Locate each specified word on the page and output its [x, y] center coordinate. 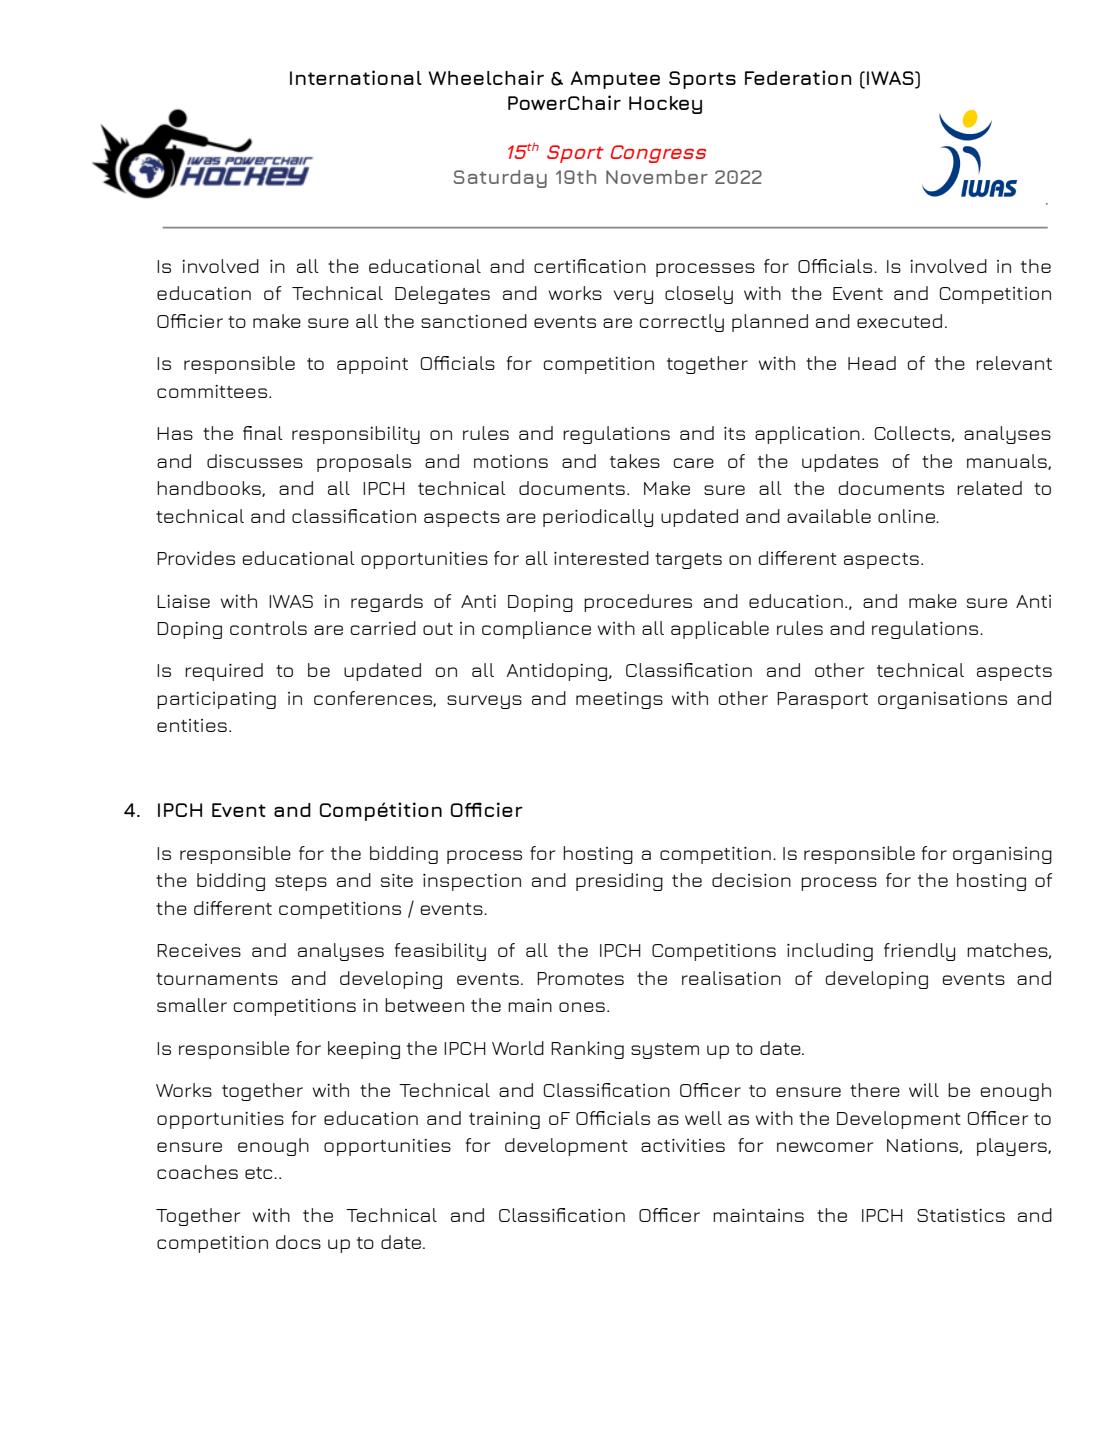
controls [268, 628]
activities [683, 1145]
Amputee [615, 80]
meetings [619, 700]
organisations [942, 700]
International [356, 77]
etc [260, 1173]
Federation [798, 77]
